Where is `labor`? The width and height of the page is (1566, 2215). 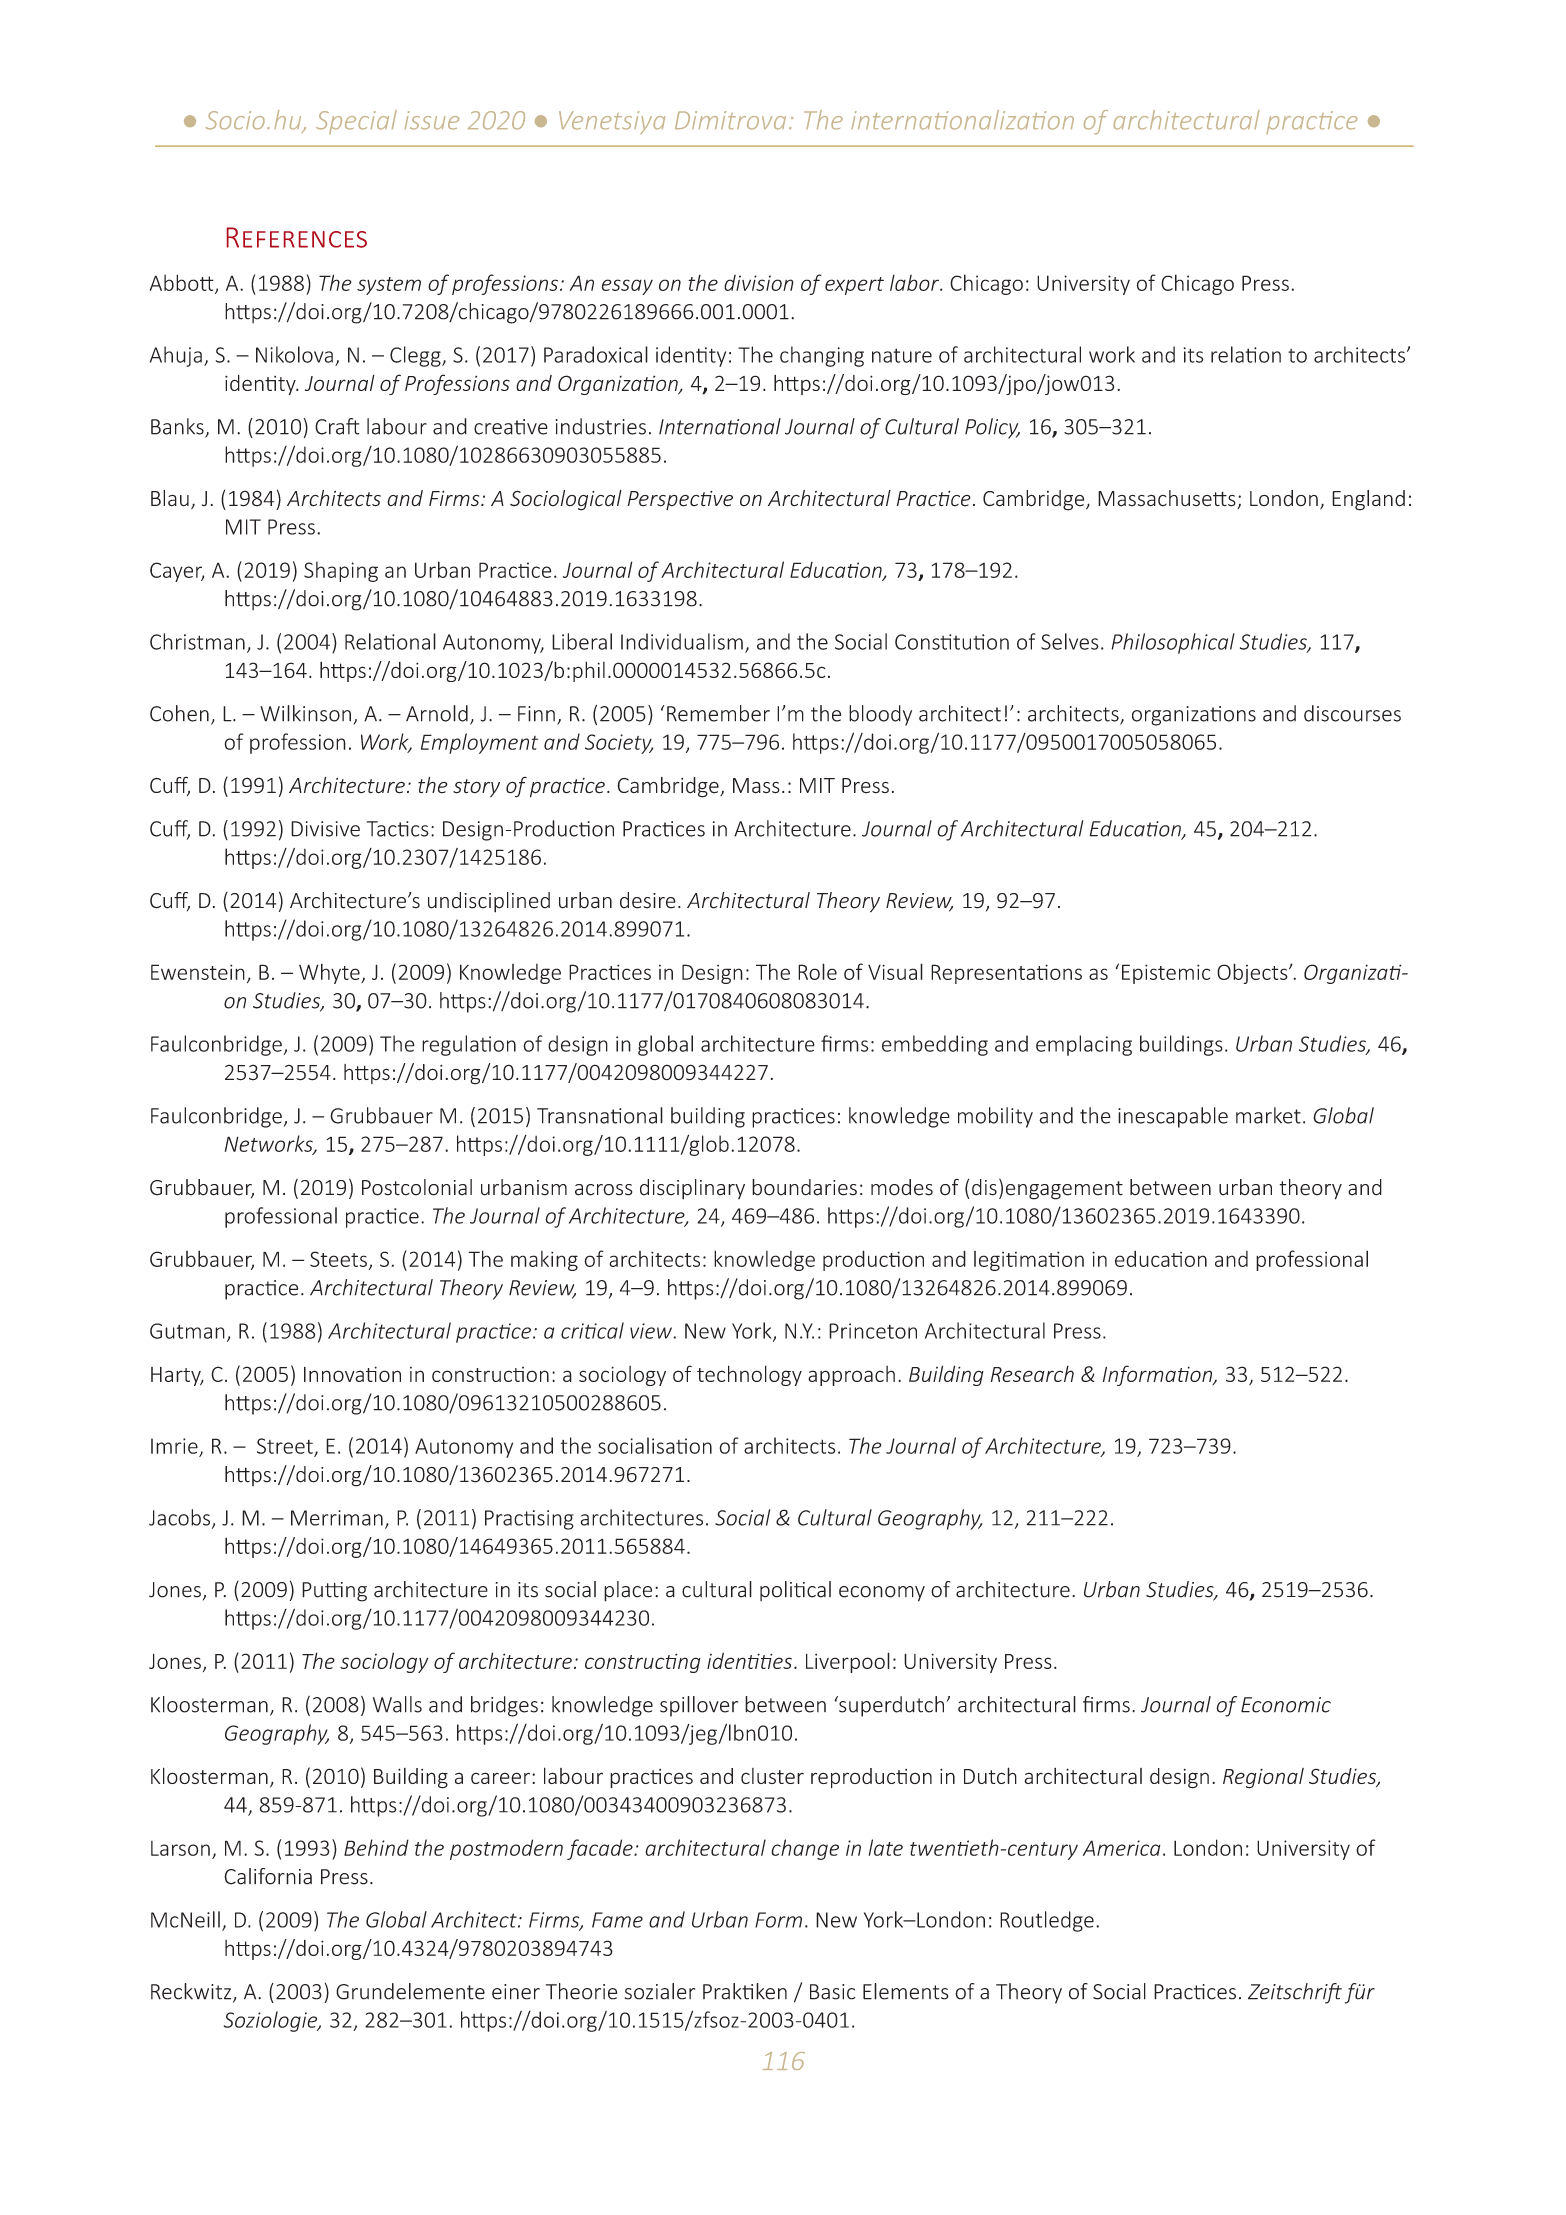 labor is located at coordinates (915, 283).
